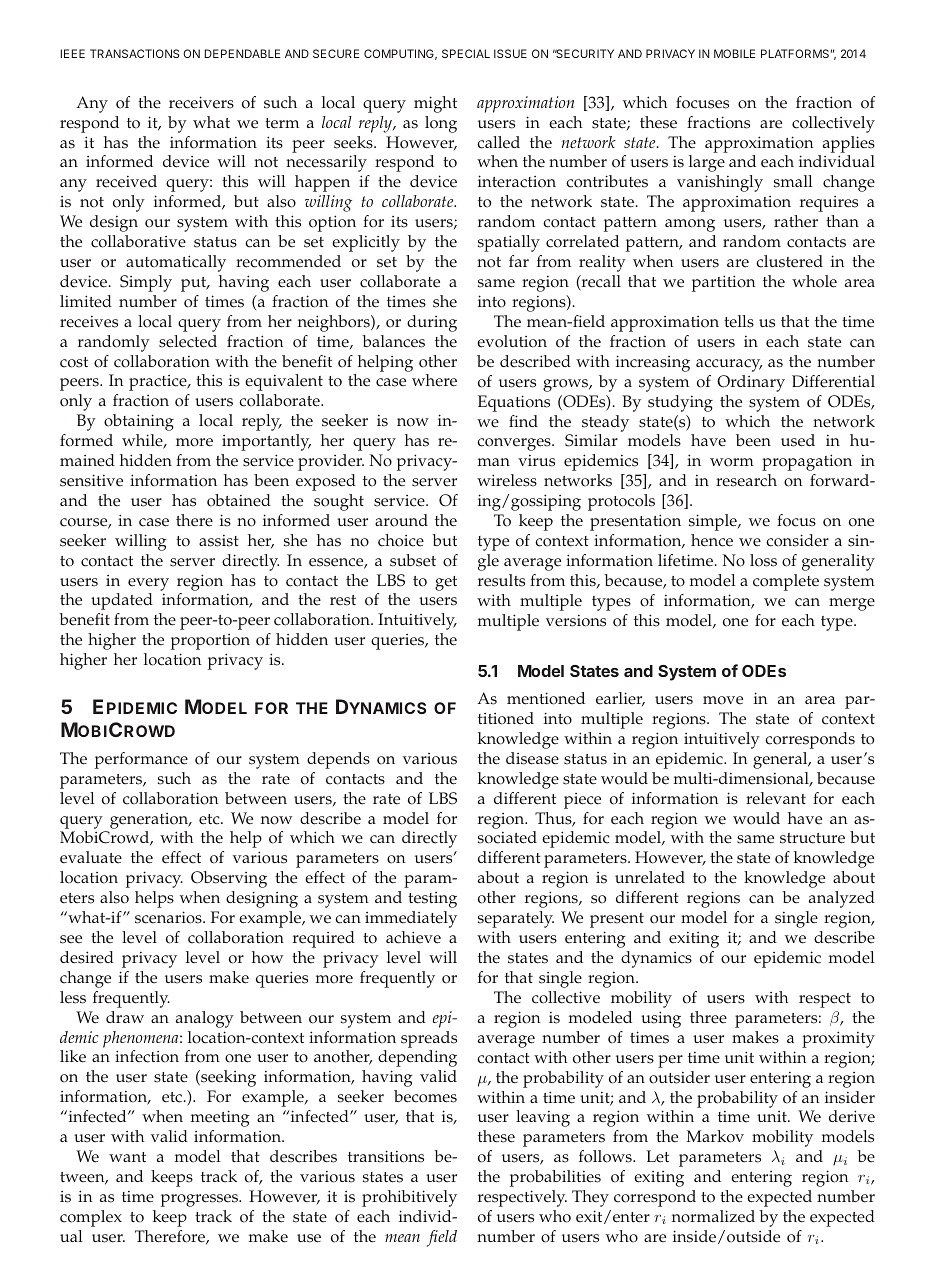 The width and height of the screenshot is (943, 1288). What do you see at coordinates (734, 53) in the screenshot?
I see `MOBILE` at bounding box center [734, 53].
